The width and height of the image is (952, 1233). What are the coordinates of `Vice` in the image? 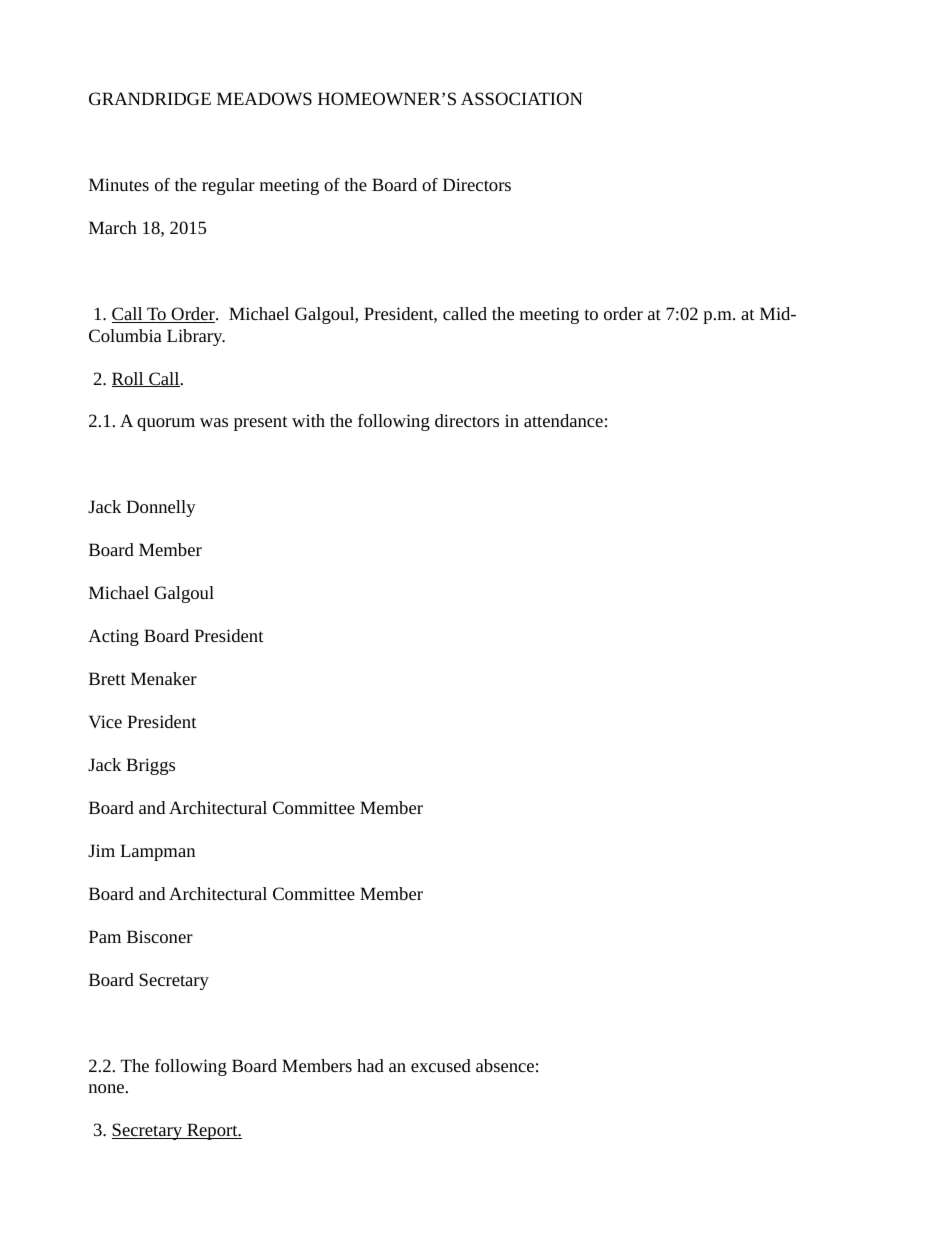 It's located at (105, 721).
